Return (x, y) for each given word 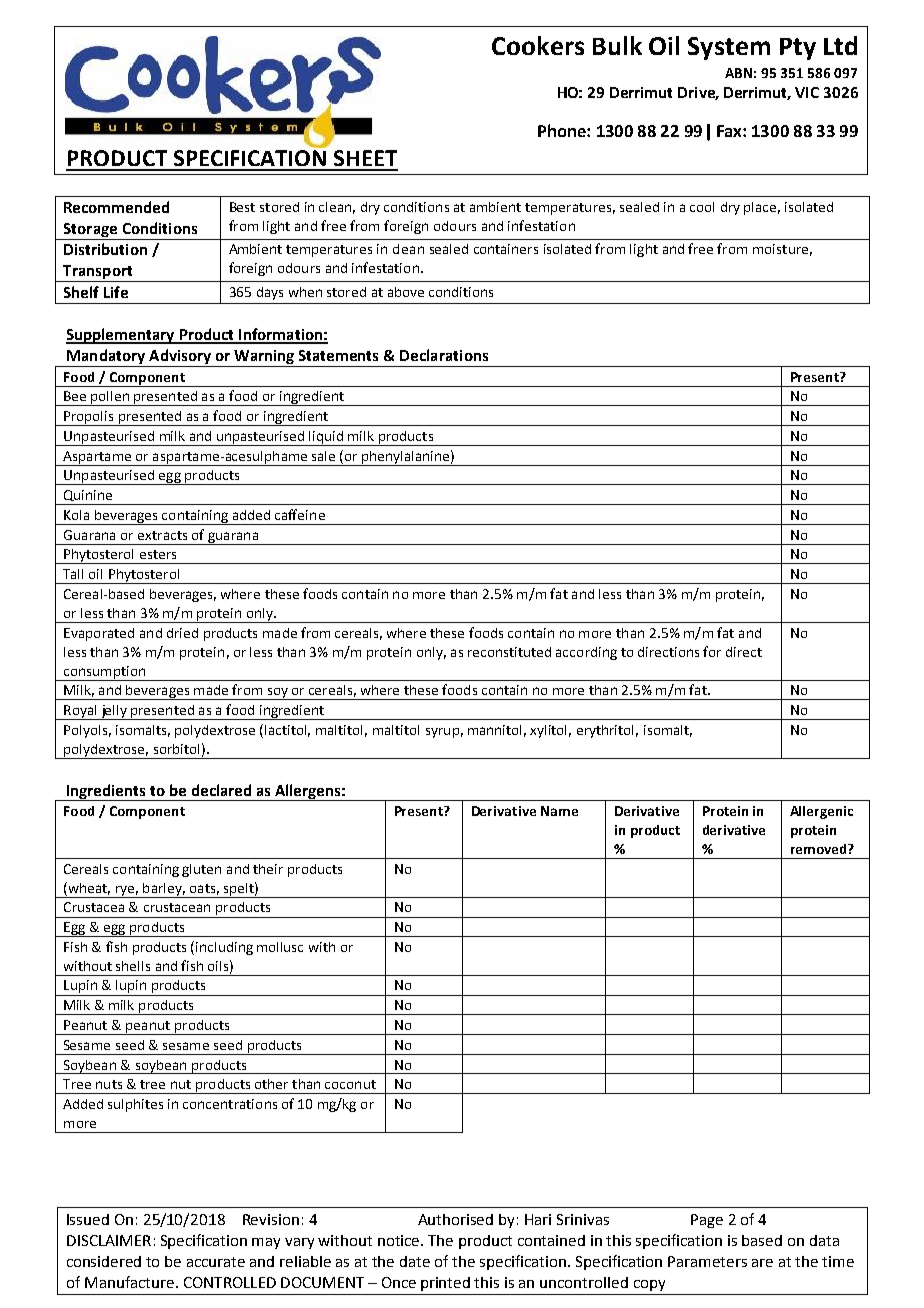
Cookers (538, 45)
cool (702, 207)
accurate (216, 1262)
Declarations (444, 355)
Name (559, 811)
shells (133, 966)
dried (182, 633)
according (586, 653)
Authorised (455, 1219)
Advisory (180, 358)
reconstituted (509, 652)
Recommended (116, 207)
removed (820, 849)
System (729, 48)
